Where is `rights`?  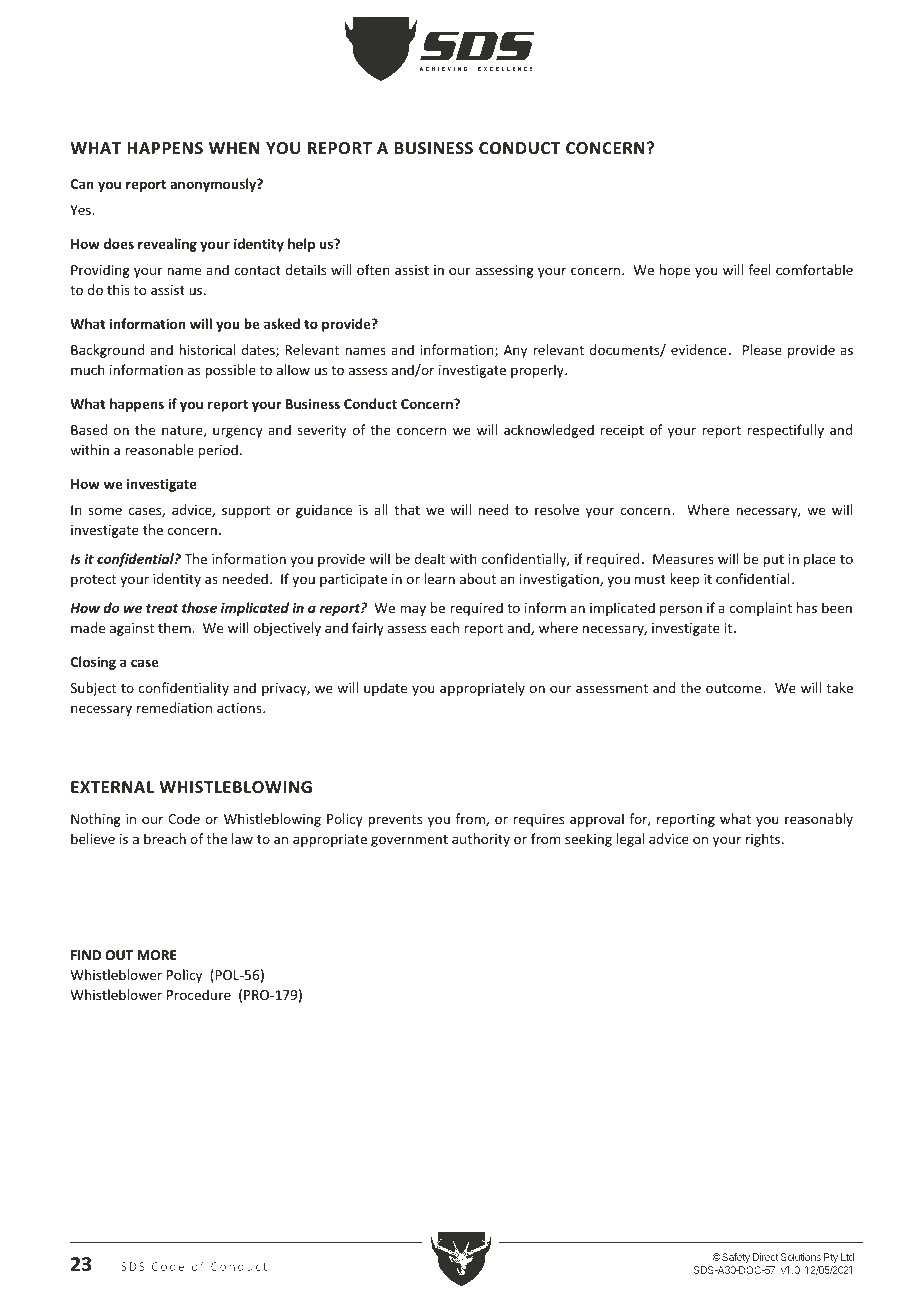 rights is located at coordinates (764, 840).
